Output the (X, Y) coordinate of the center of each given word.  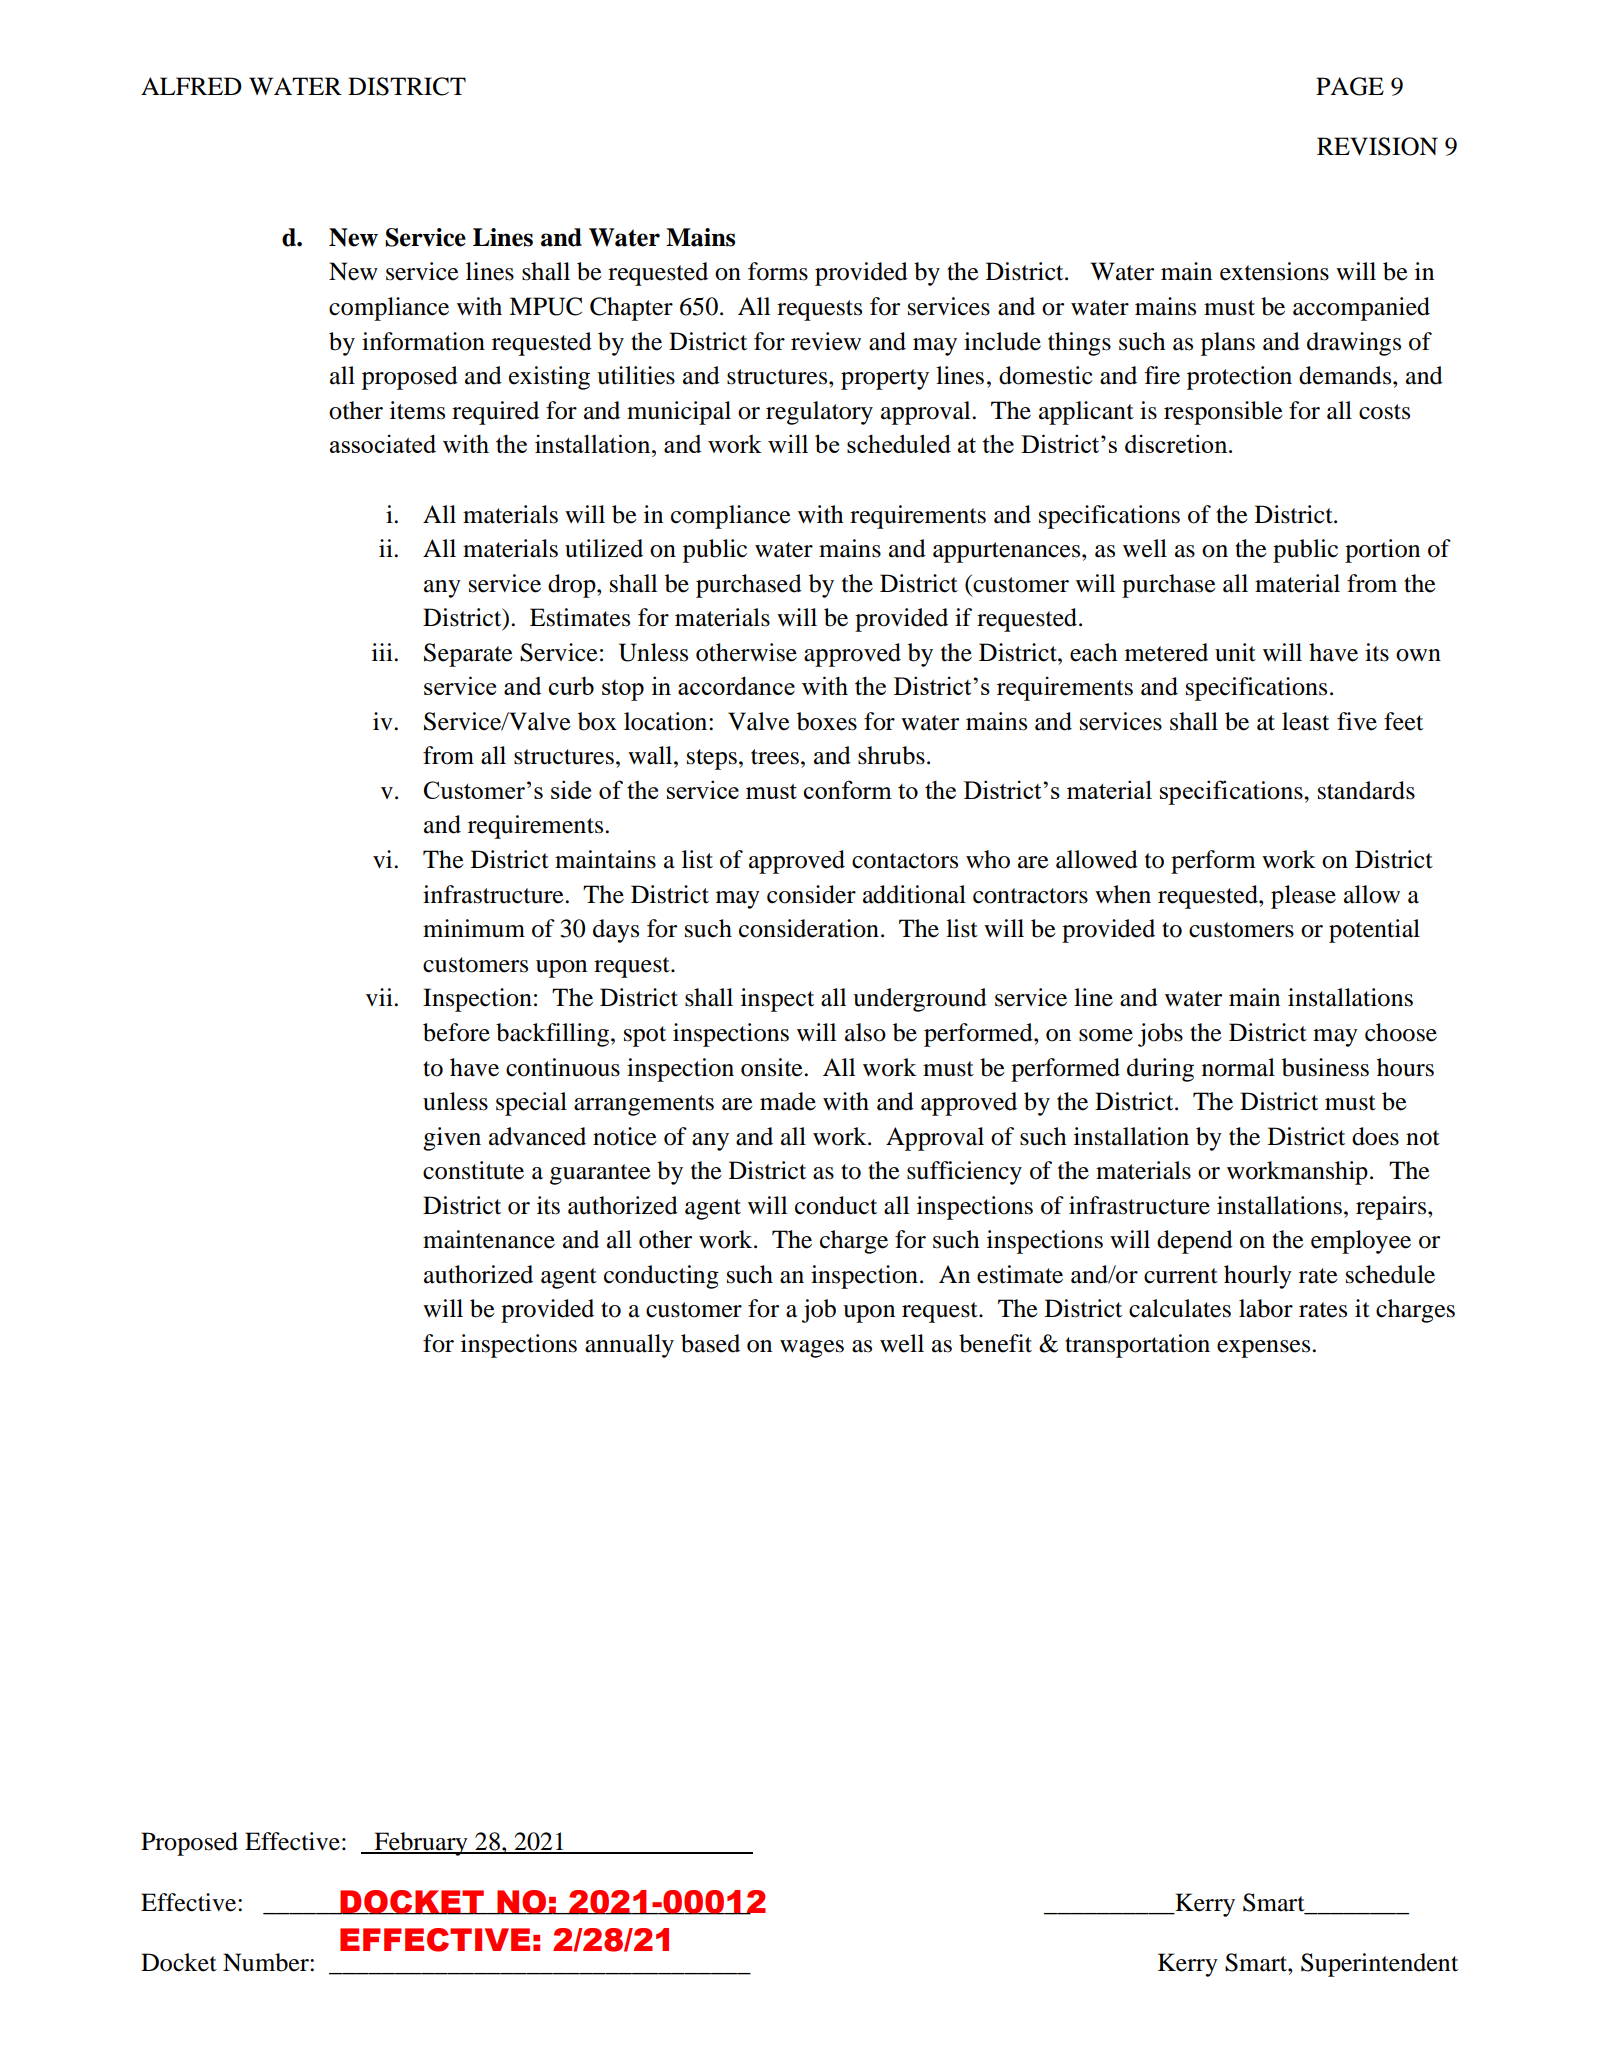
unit (1235, 652)
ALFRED (191, 86)
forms (778, 271)
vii (380, 997)
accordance (736, 685)
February (421, 1844)
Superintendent (1379, 1965)
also (865, 1032)
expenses (1265, 1349)
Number (267, 1962)
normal (1238, 1067)
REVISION (1377, 146)
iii (383, 652)
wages (812, 1349)
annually (629, 1346)
